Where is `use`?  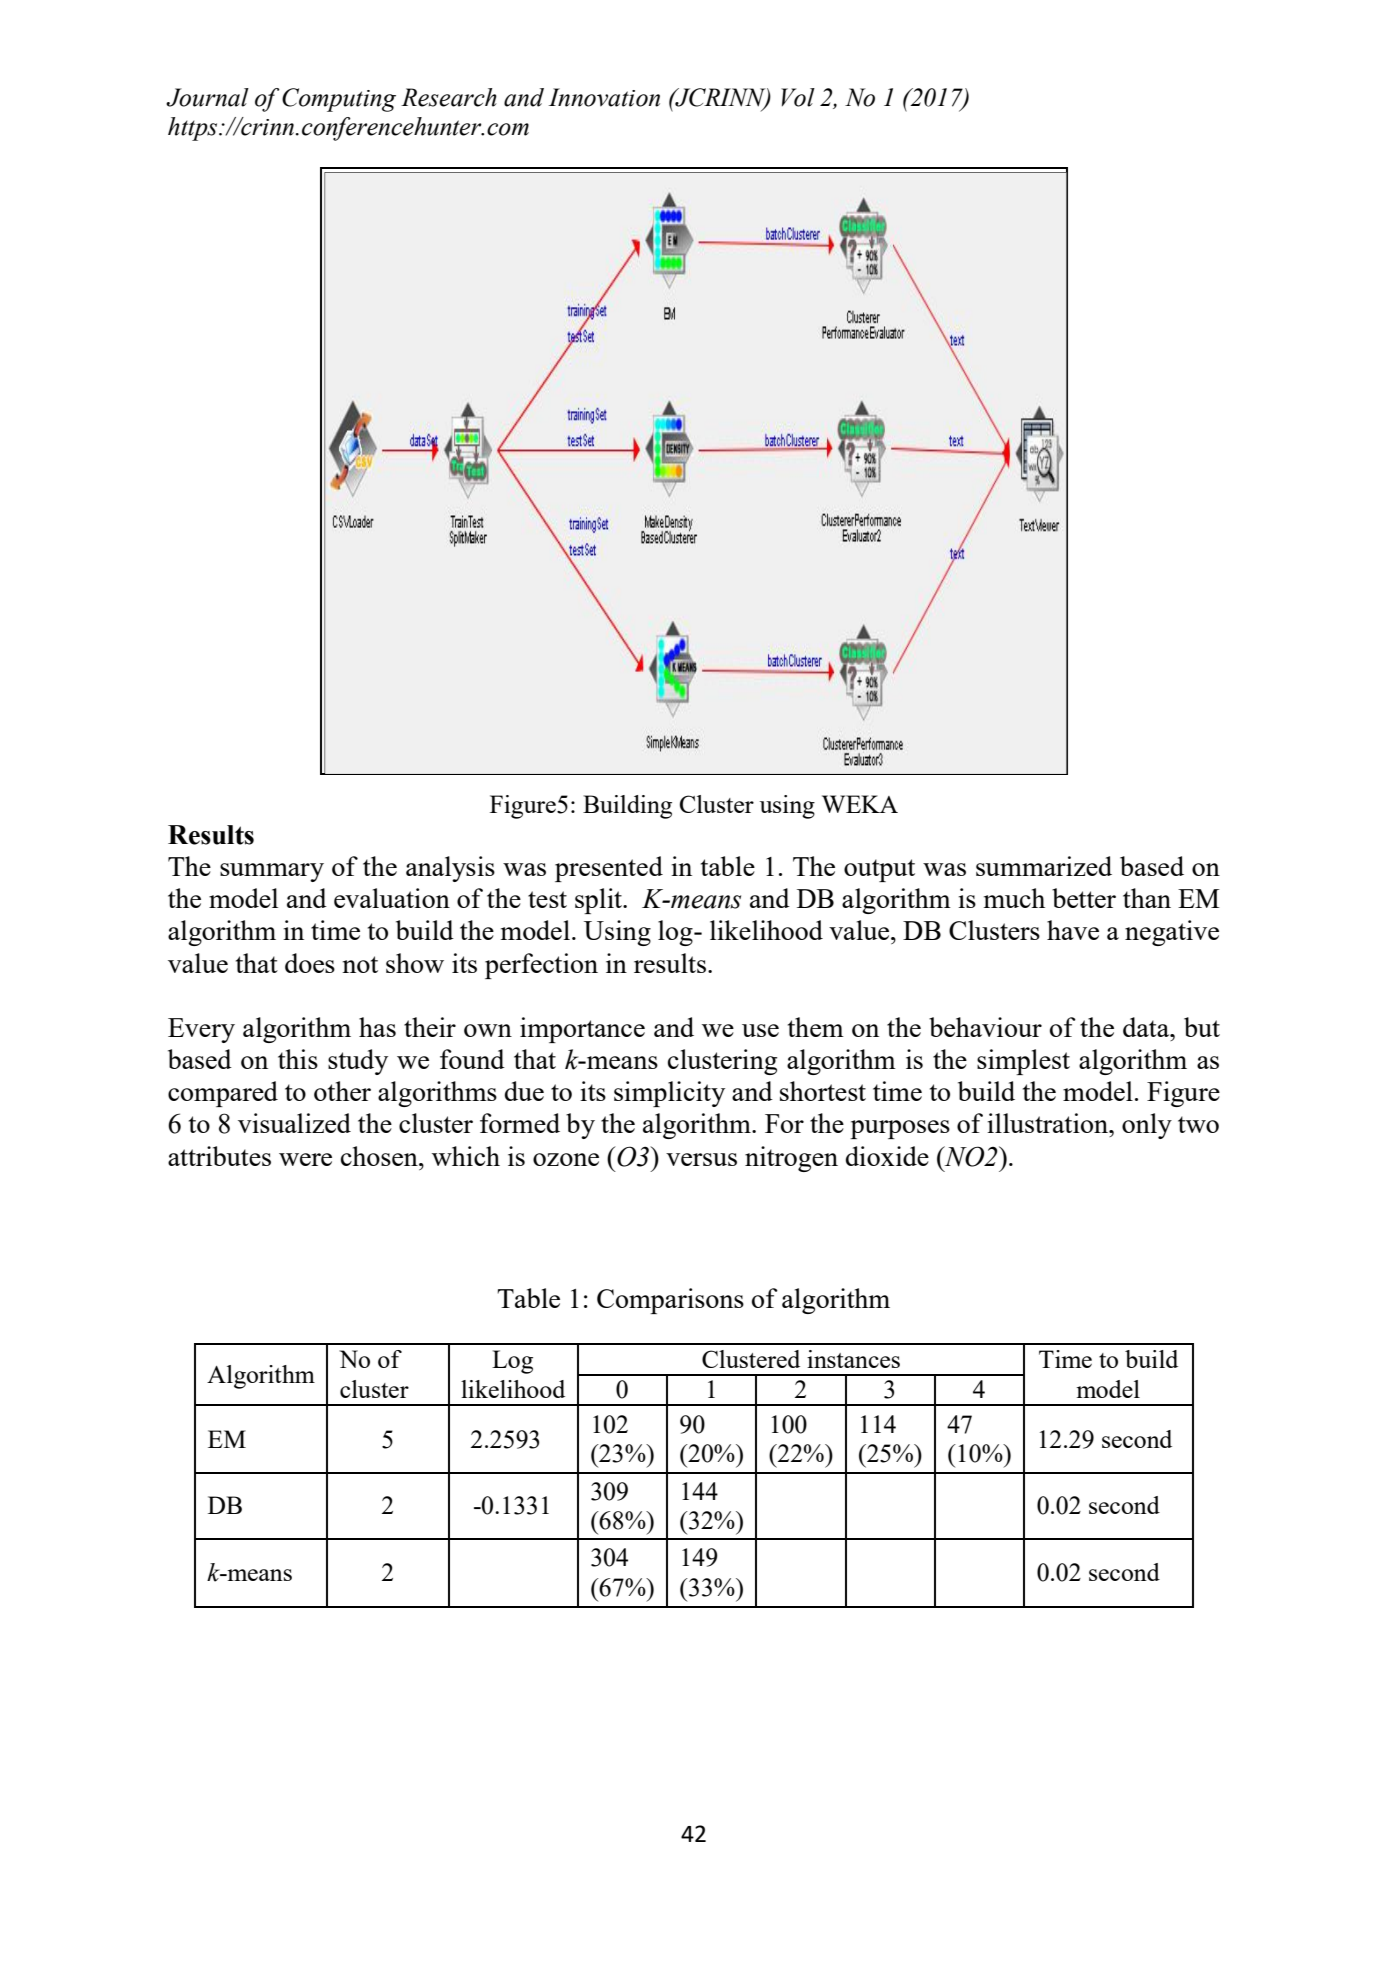
use is located at coordinates (760, 1030).
